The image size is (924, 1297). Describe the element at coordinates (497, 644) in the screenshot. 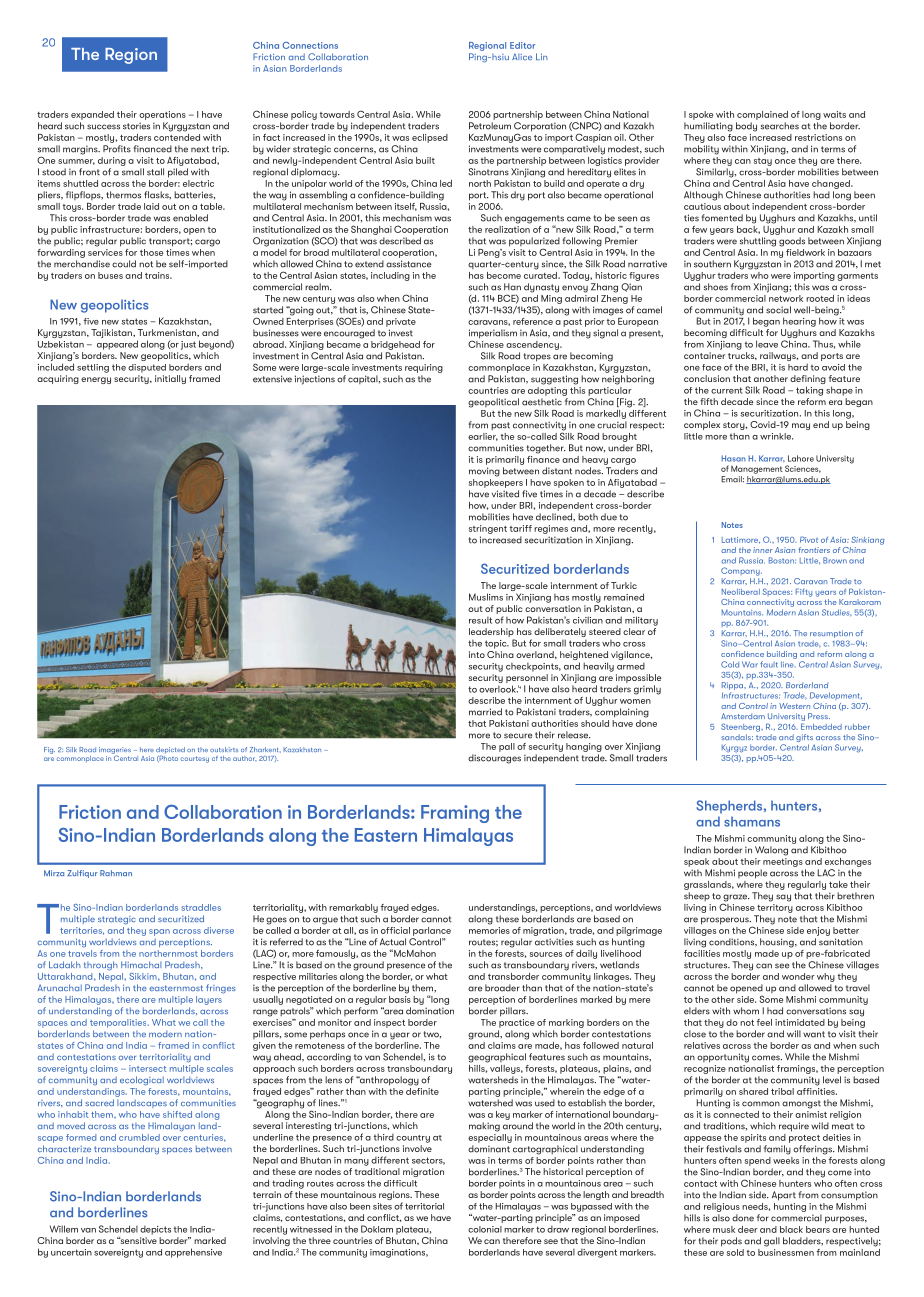

I see `topic` at that location.
